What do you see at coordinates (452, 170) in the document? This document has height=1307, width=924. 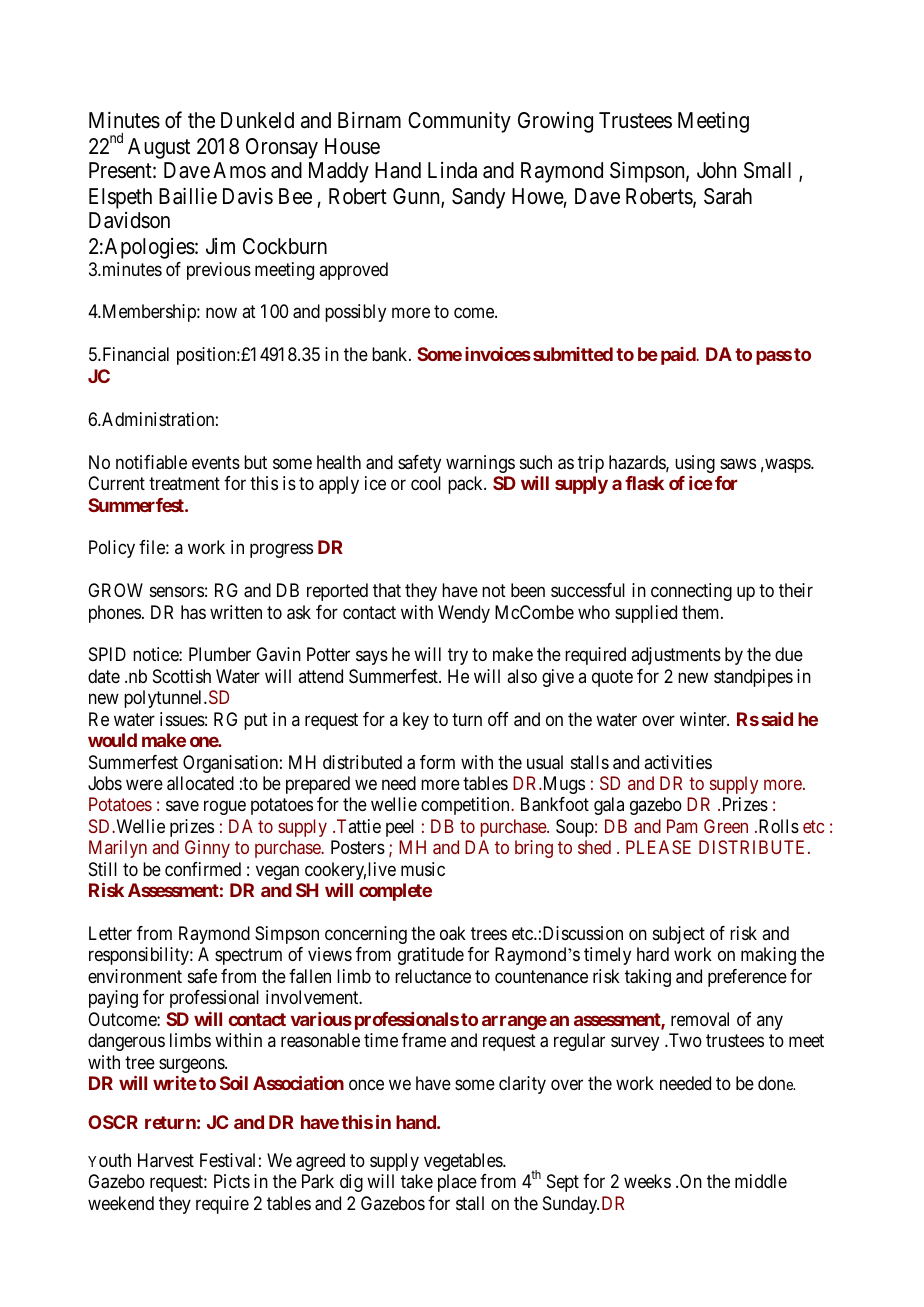 I see `Linda` at bounding box center [452, 170].
